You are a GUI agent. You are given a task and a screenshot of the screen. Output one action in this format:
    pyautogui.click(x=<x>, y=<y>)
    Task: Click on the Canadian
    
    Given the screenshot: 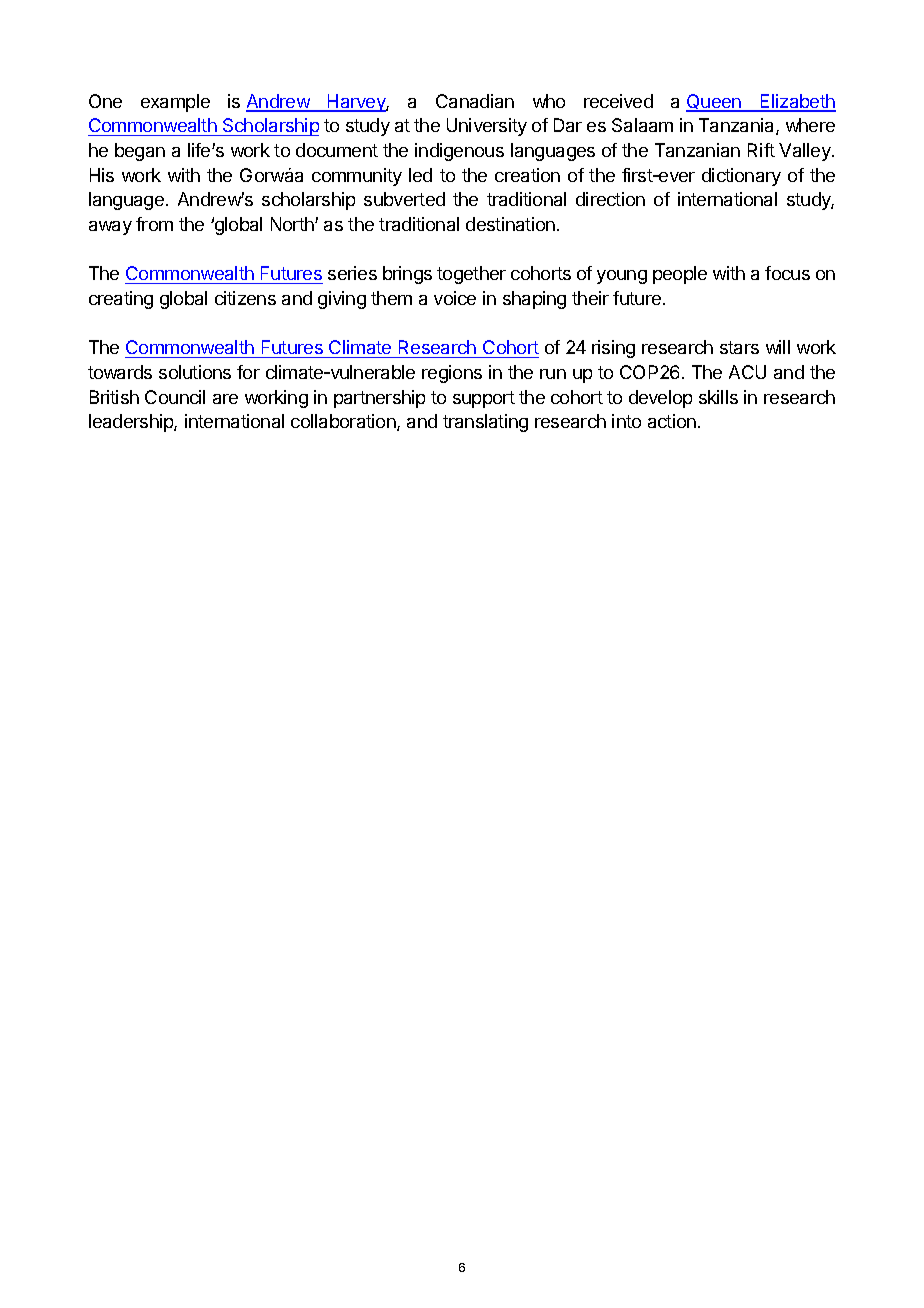 What is the action you would take?
    pyautogui.click(x=475, y=101)
